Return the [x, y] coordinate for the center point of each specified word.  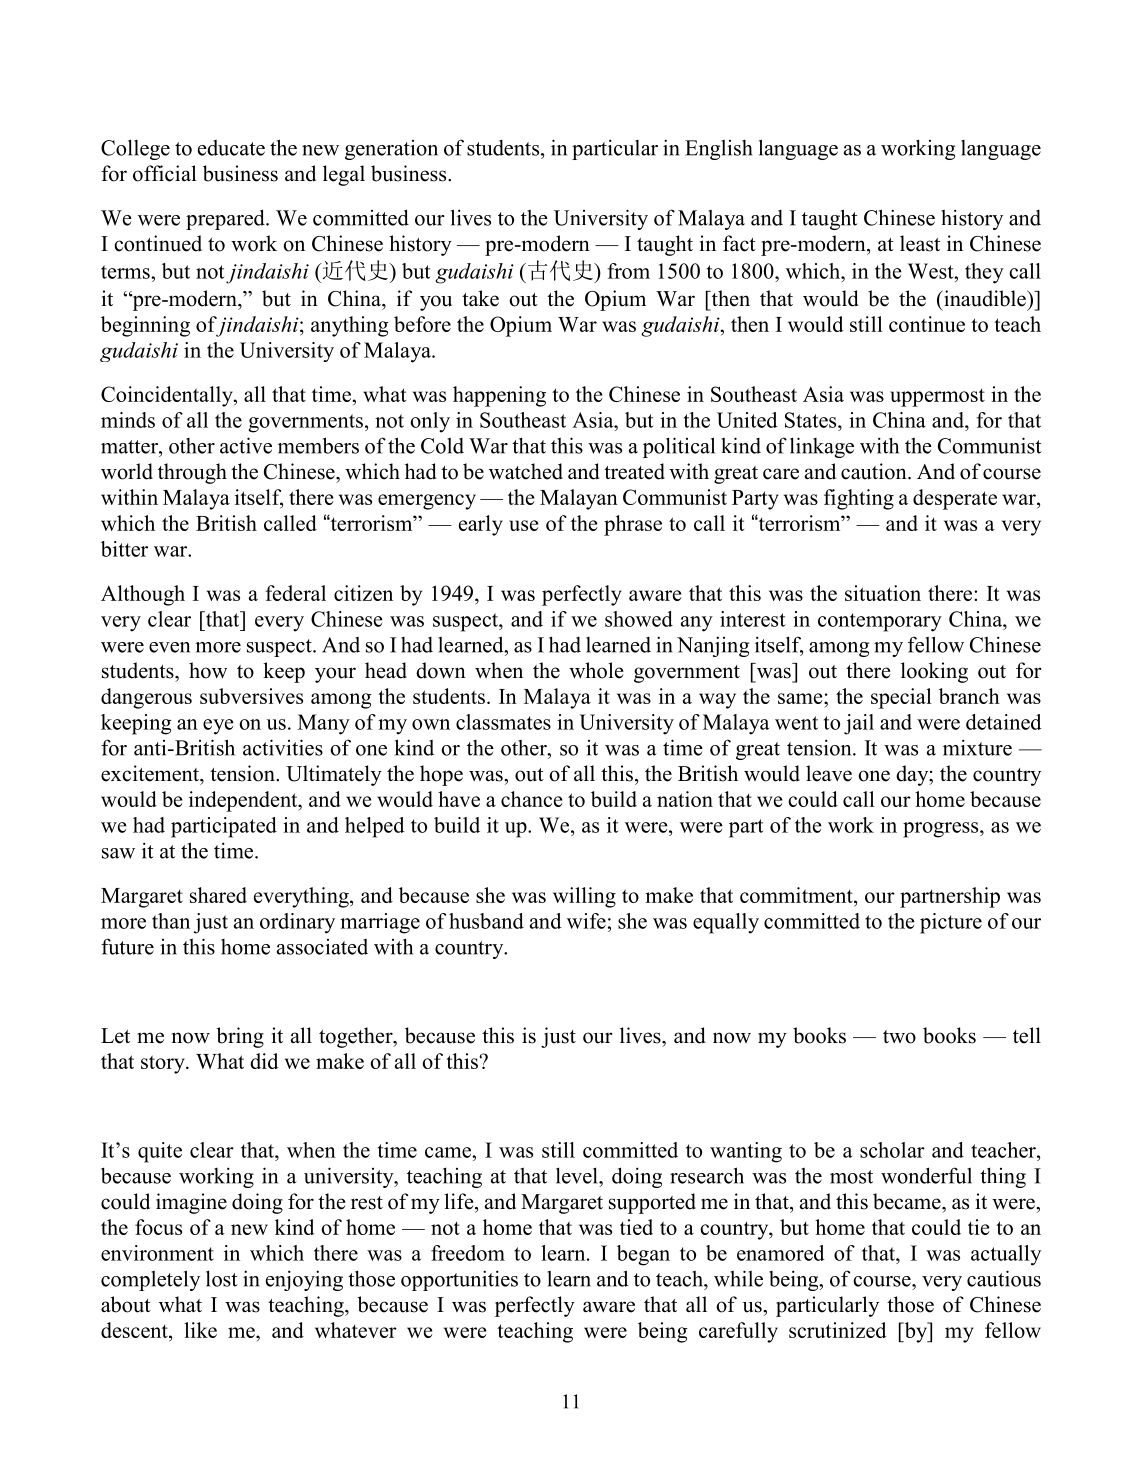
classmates [503, 722]
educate [231, 148]
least [920, 243]
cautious [1004, 1278]
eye [218, 727]
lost [222, 1278]
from [628, 271]
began [643, 1255]
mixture [977, 747]
